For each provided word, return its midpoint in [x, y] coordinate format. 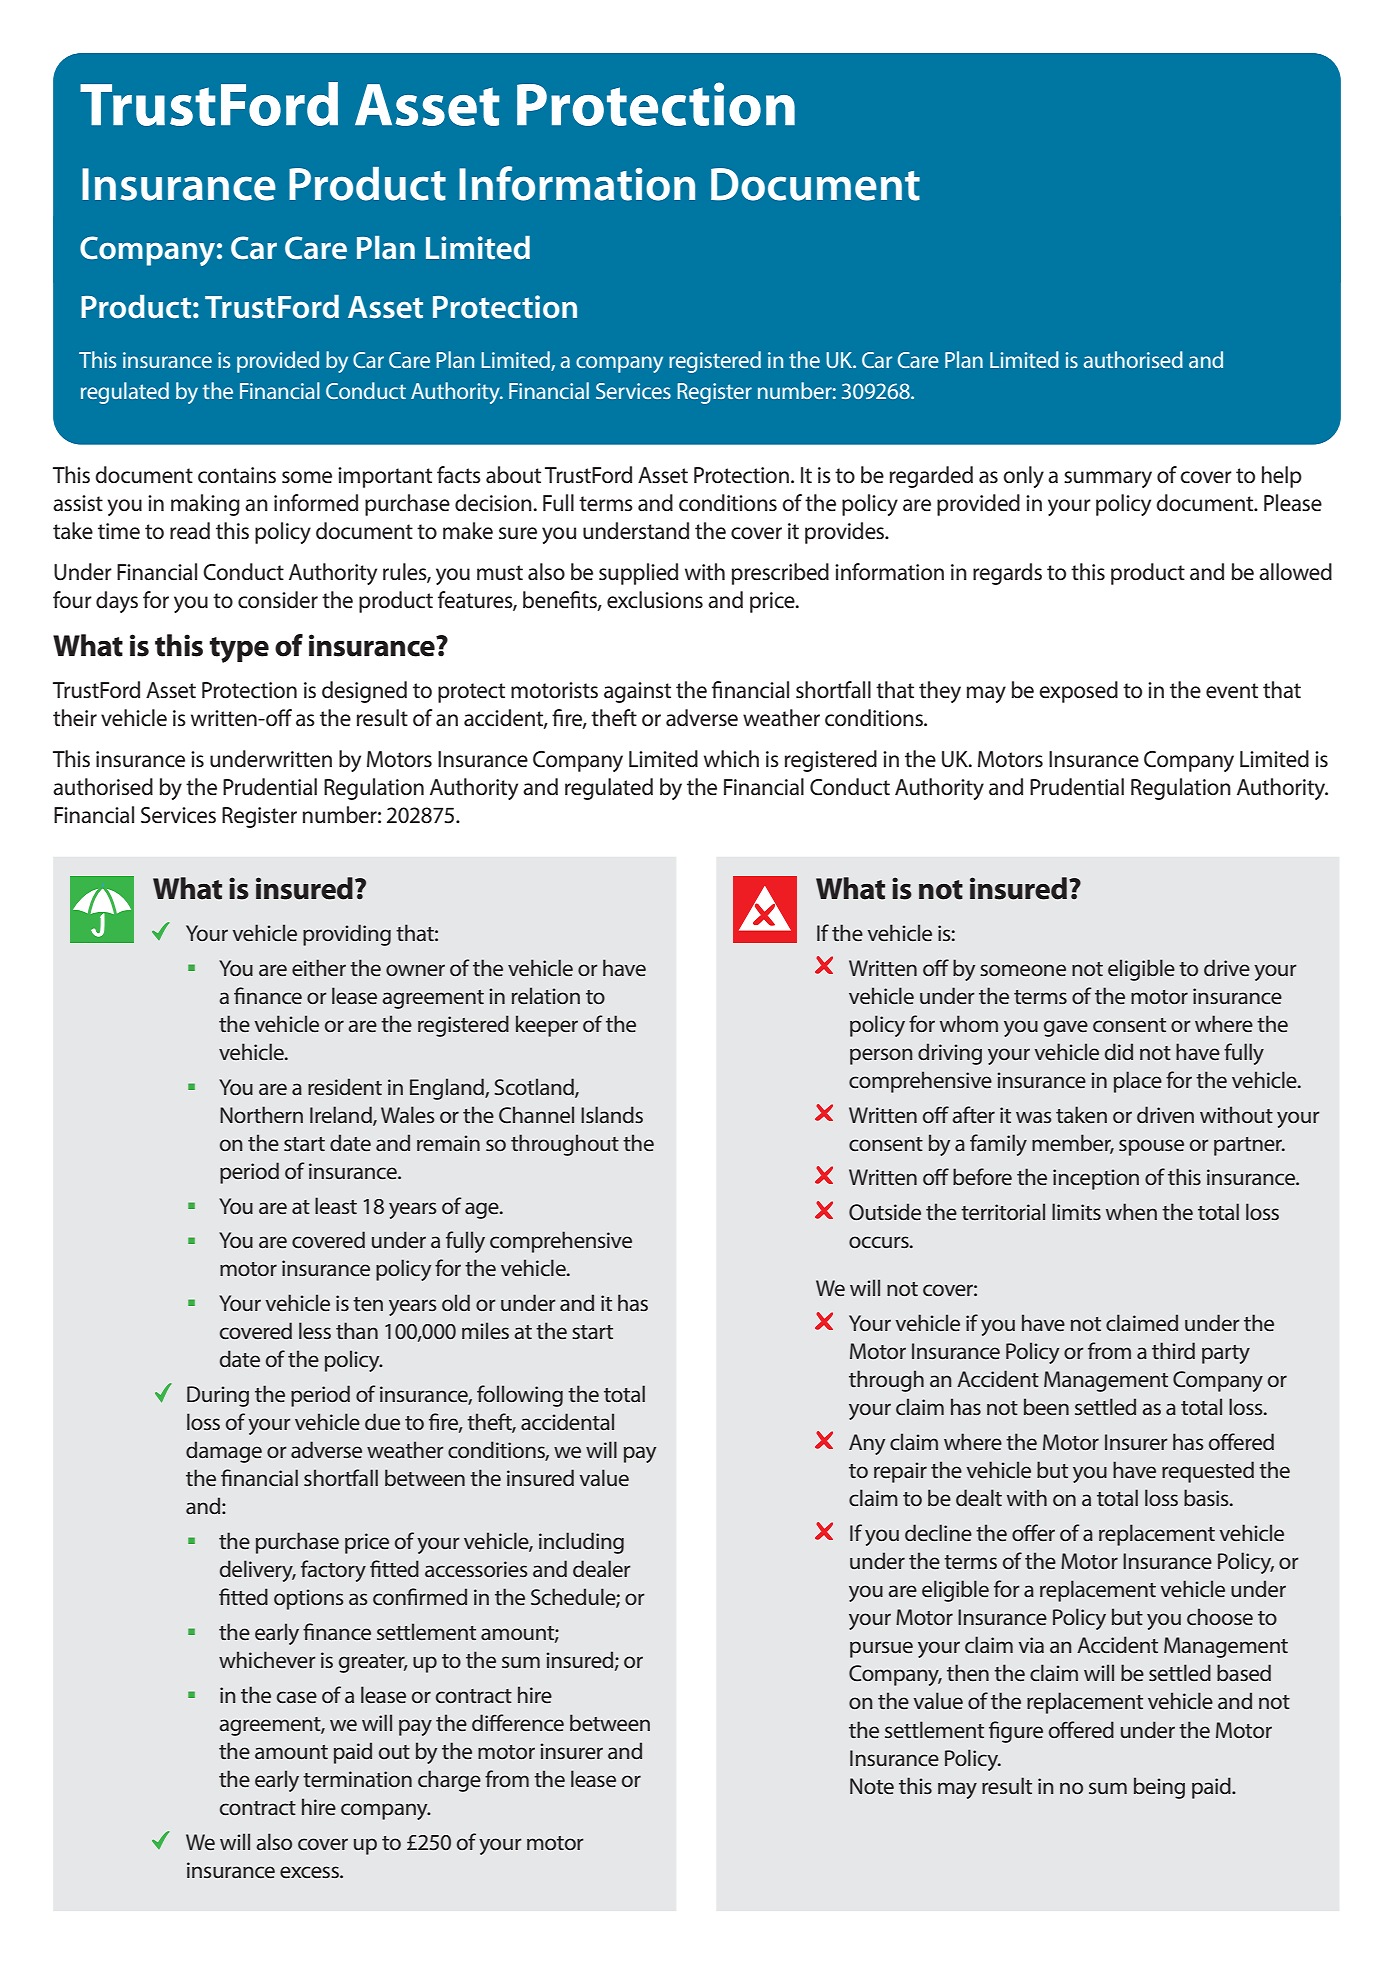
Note [872, 1786]
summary [1108, 479]
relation [546, 996]
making [205, 505]
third [1173, 1350]
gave [1066, 1028]
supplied [638, 574]
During [218, 1396]
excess [310, 1872]
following [520, 1396]
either [319, 967]
